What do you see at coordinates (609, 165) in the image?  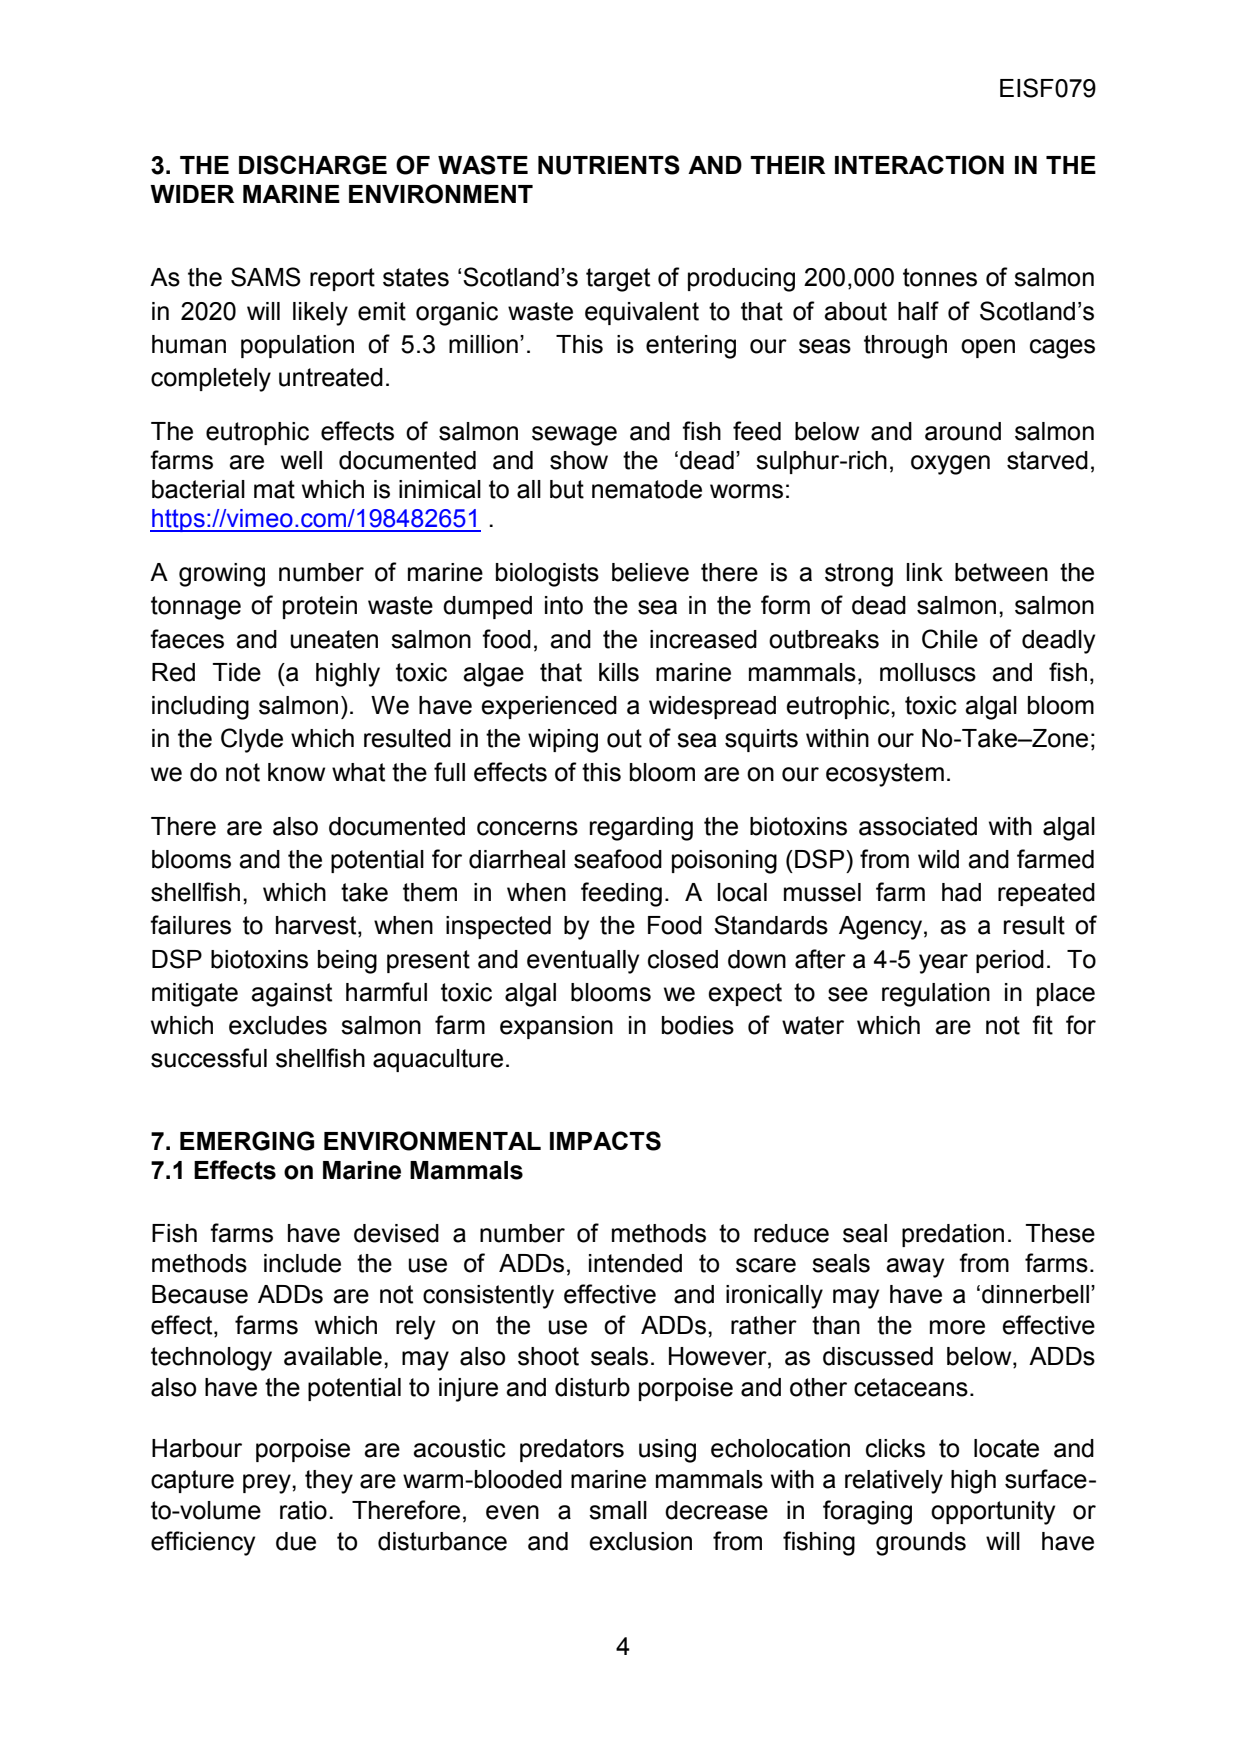 I see `NUTRIENTS` at bounding box center [609, 165].
